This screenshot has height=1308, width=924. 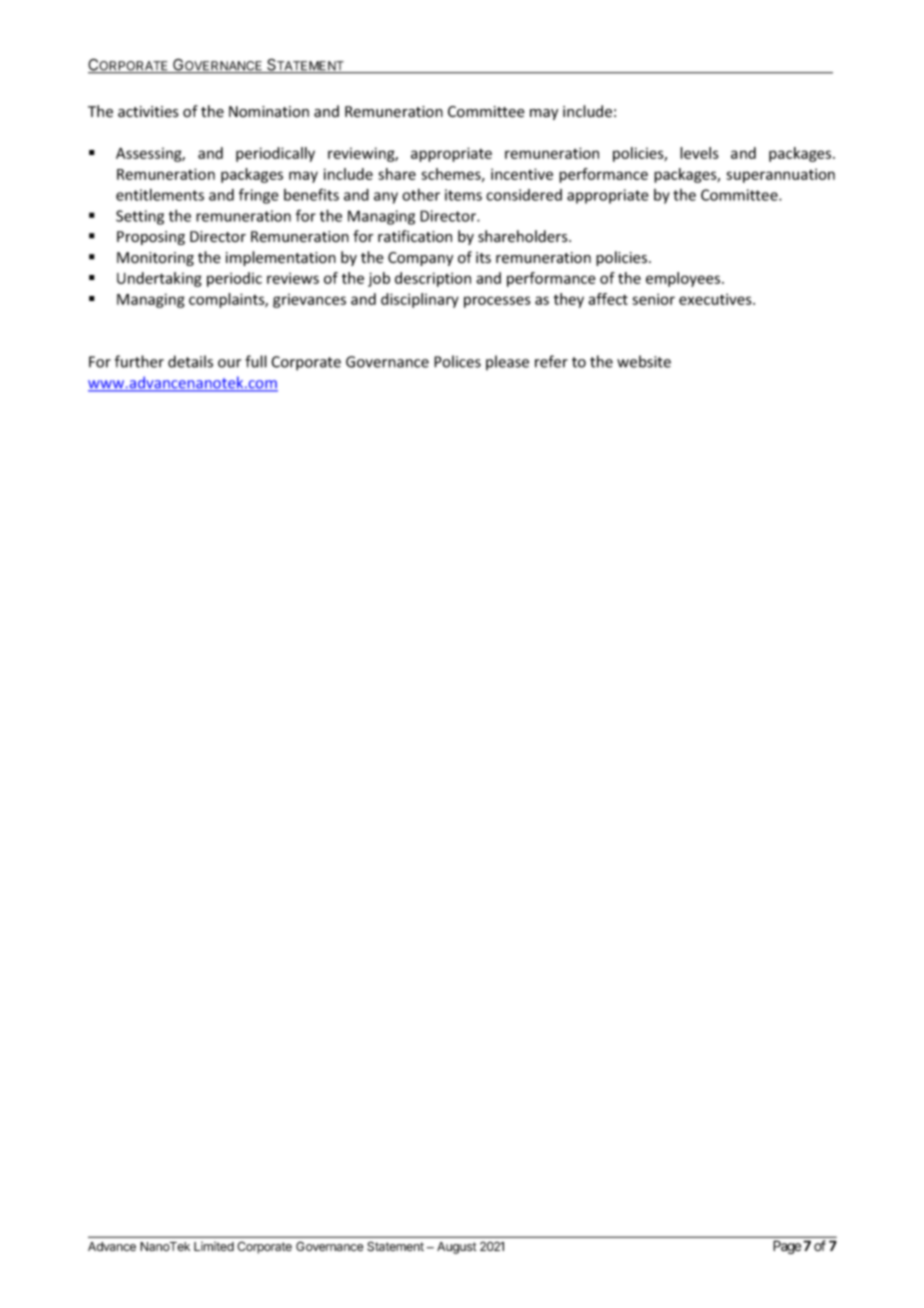 What do you see at coordinates (787, 1247) in the screenshot?
I see `Page` at bounding box center [787, 1247].
